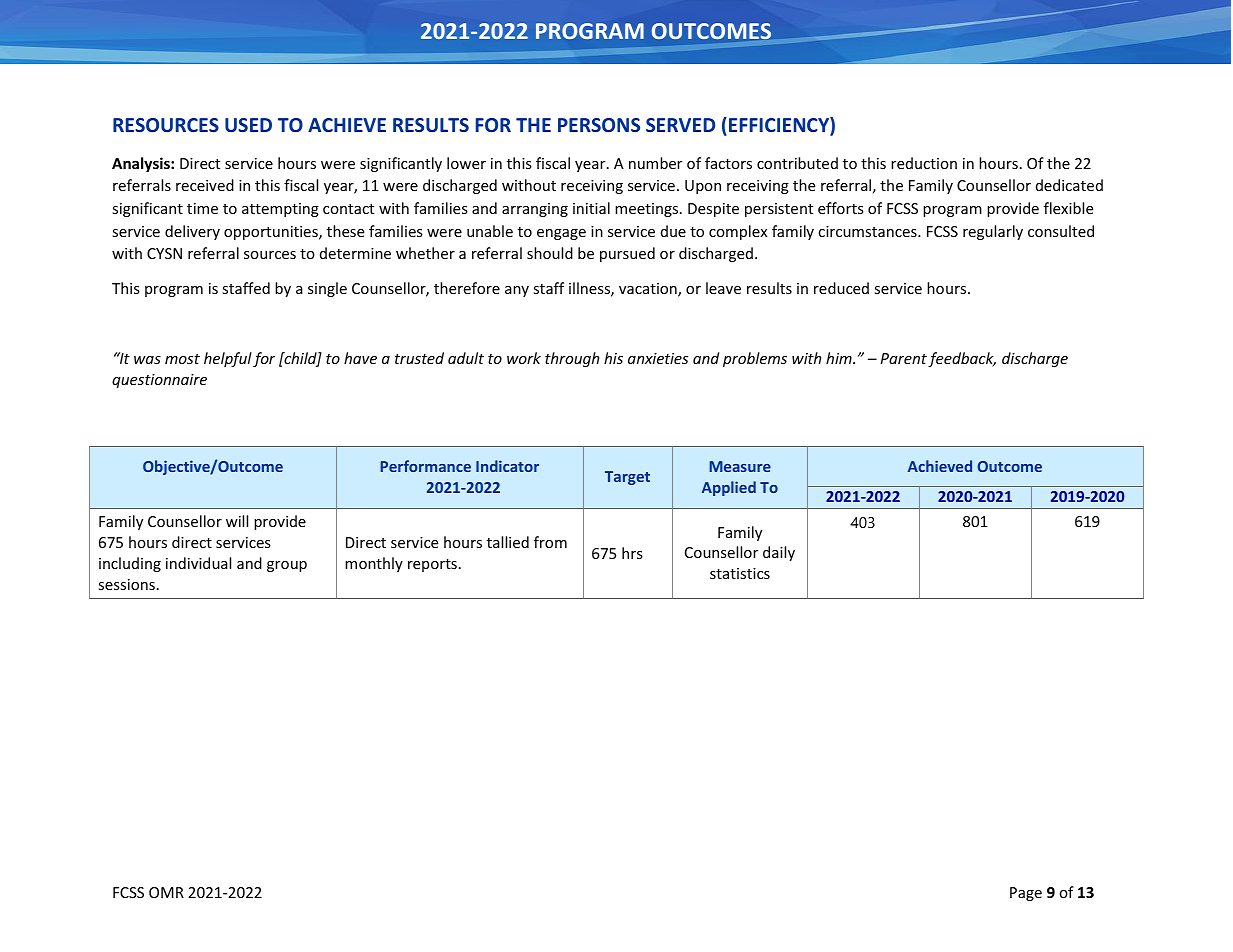  I want to click on Target, so click(627, 478).
